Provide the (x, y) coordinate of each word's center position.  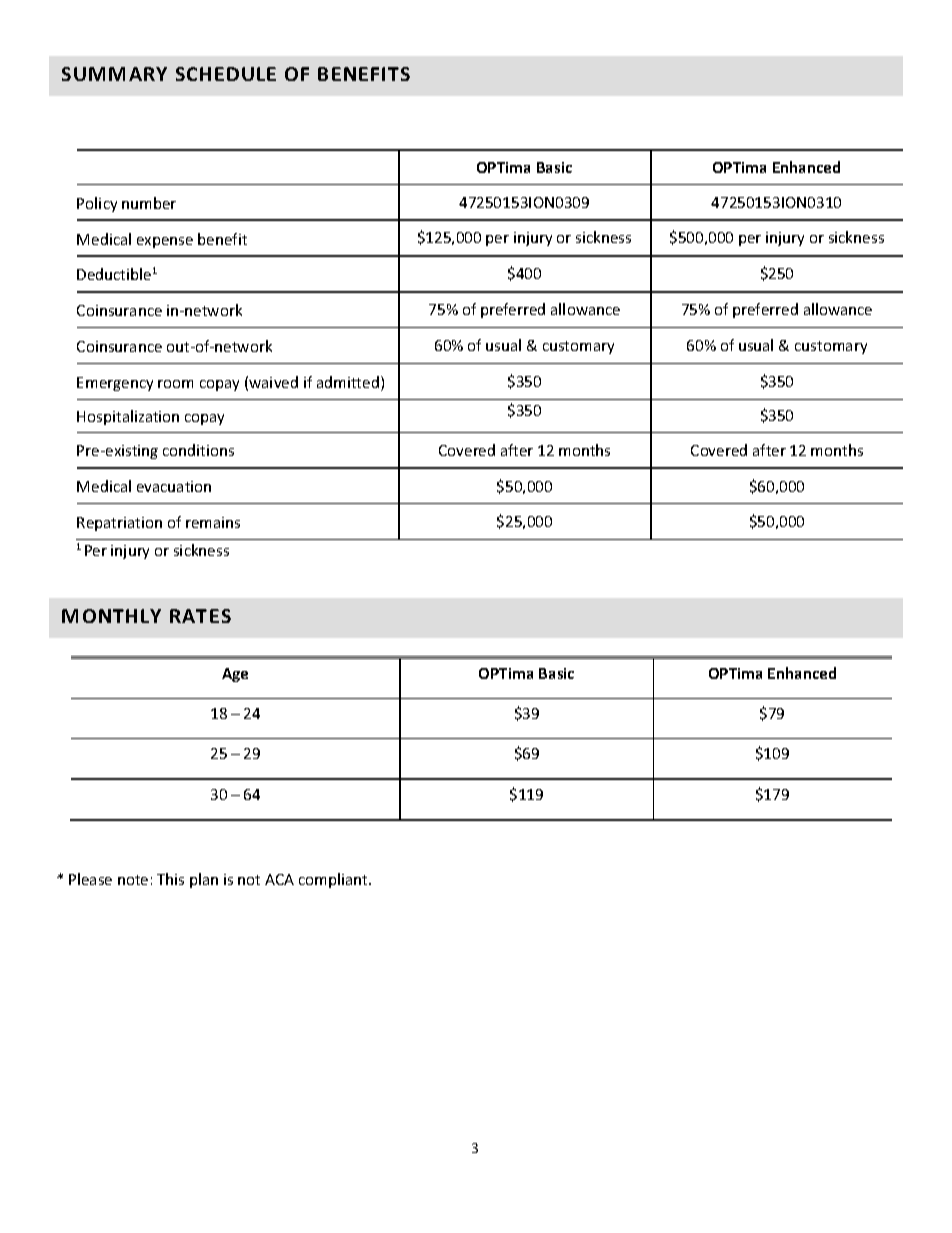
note (133, 880)
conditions (198, 450)
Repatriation (119, 524)
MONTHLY (111, 616)
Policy (97, 204)
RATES (200, 616)
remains (213, 522)
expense (165, 242)
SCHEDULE (226, 74)
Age (235, 675)
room (175, 384)
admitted (348, 382)
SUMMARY (114, 74)
